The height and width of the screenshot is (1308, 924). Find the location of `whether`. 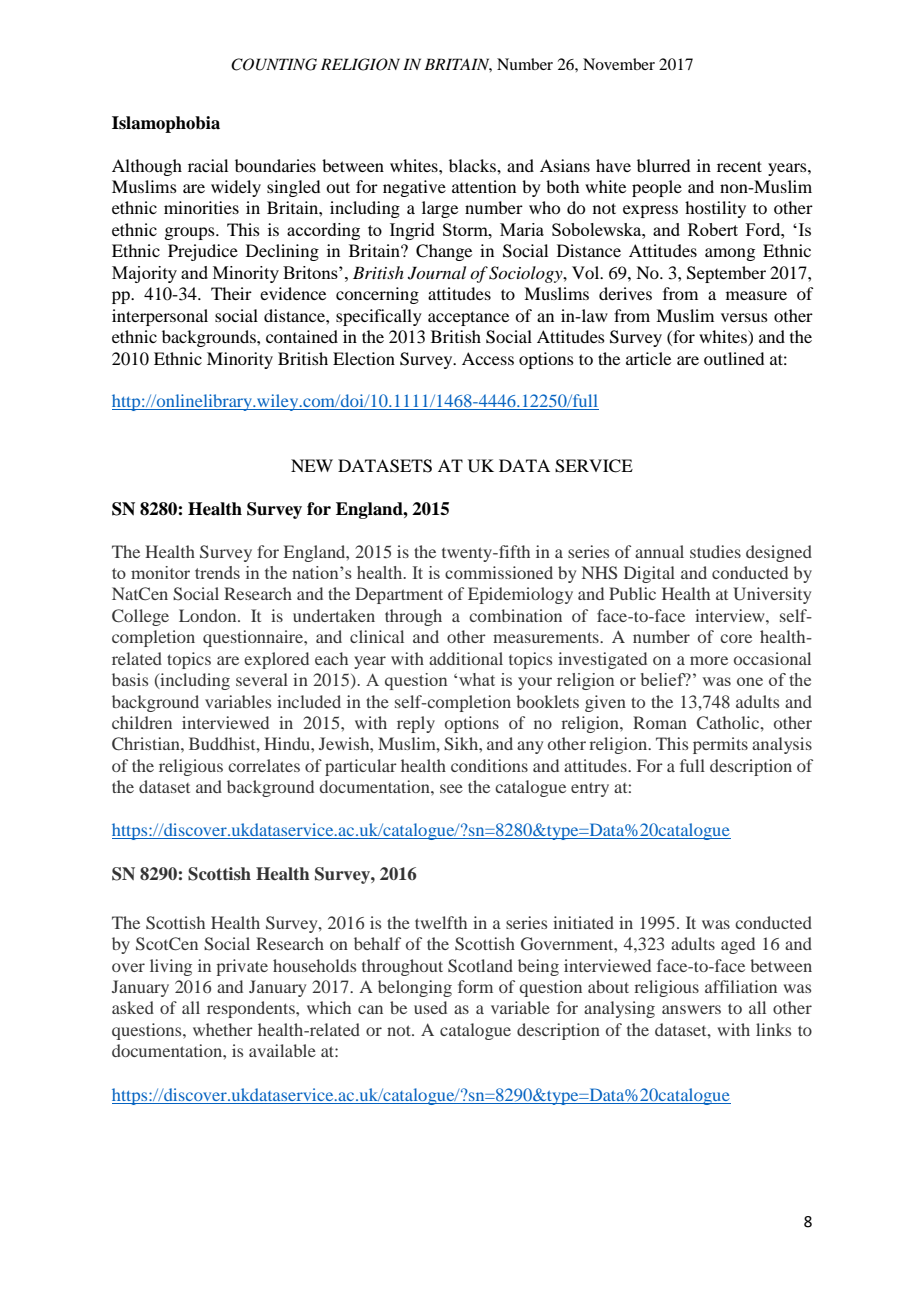

whether is located at coordinates (223, 1029).
